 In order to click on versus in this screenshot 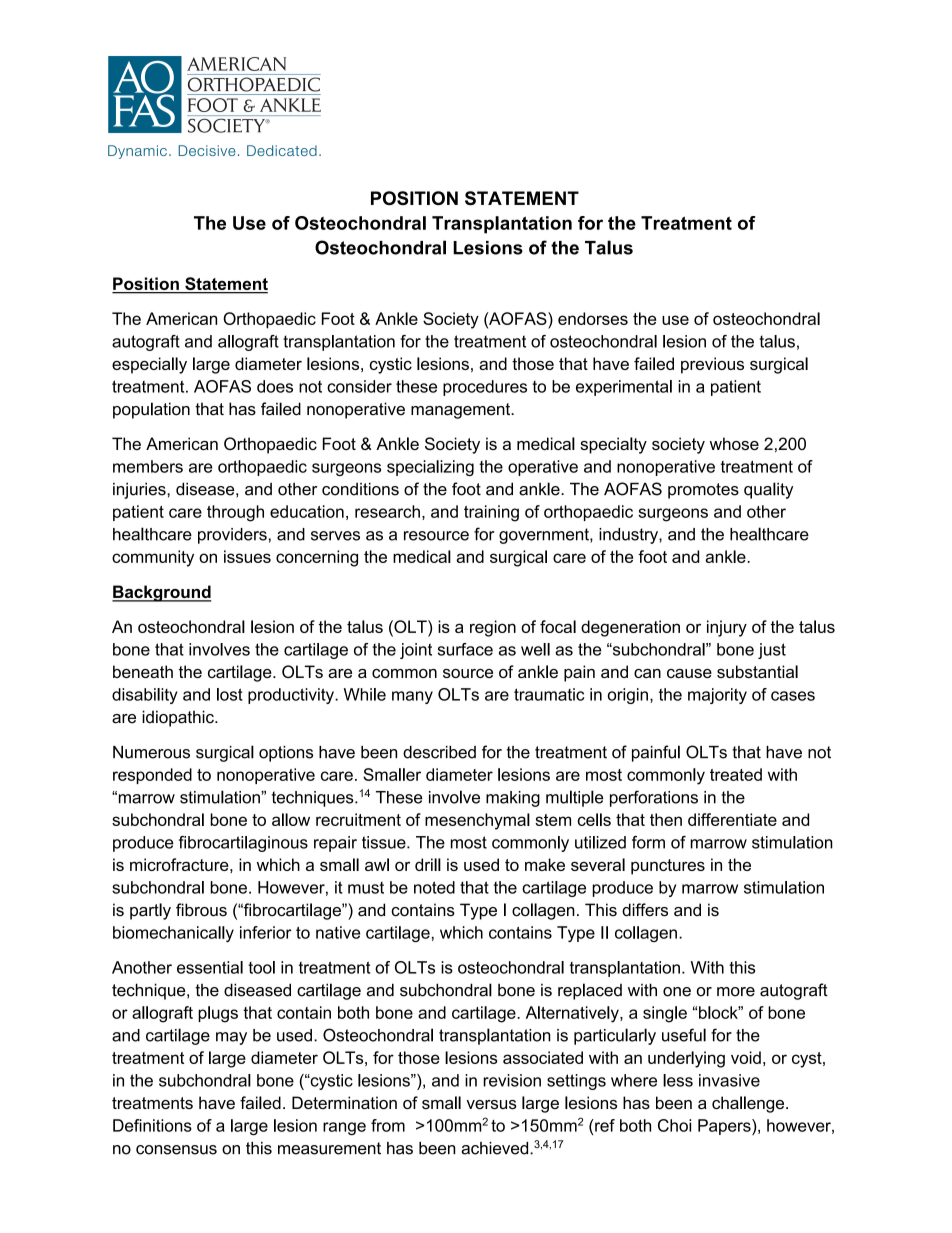, I will do `click(492, 1104)`.
